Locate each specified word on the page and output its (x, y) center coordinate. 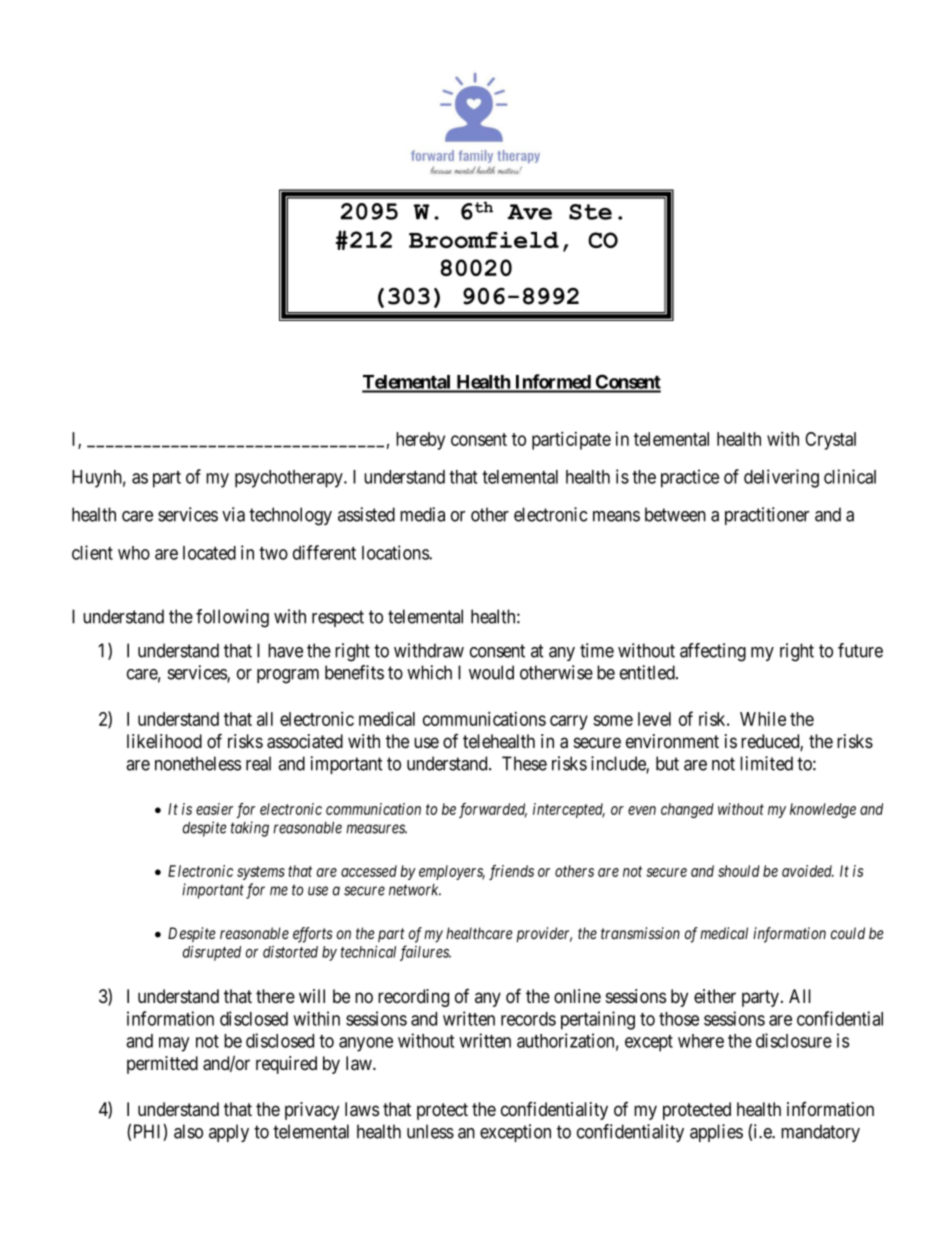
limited (766, 763)
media (422, 514)
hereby (420, 441)
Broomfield (484, 240)
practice (690, 478)
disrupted (212, 953)
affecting (713, 652)
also (188, 1131)
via (233, 514)
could (848, 933)
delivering (781, 478)
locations (396, 552)
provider (544, 934)
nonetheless (198, 763)
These (524, 763)
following (232, 618)
